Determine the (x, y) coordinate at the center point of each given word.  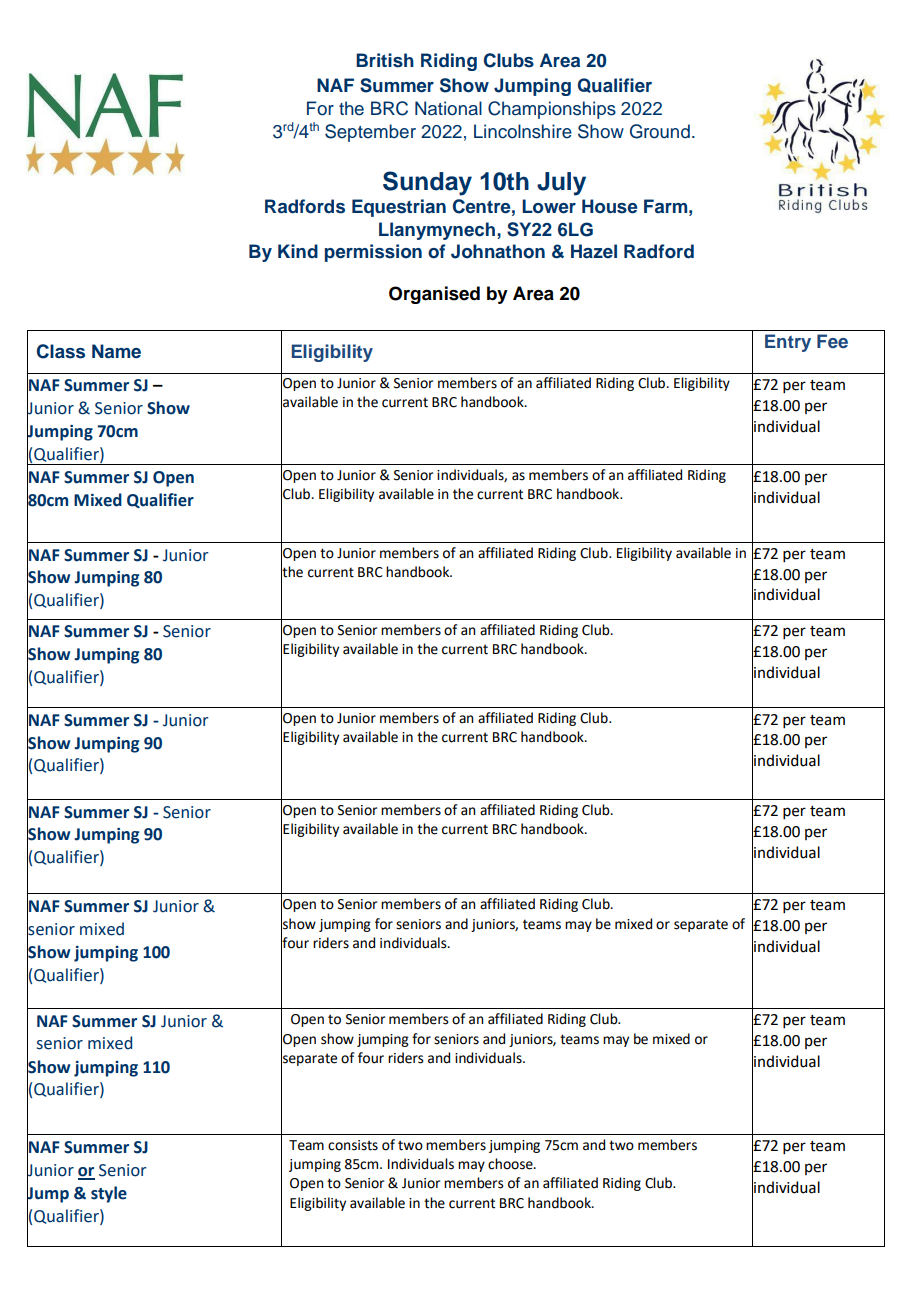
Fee (832, 341)
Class (61, 351)
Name (116, 351)
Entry (788, 343)
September (370, 133)
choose (511, 1164)
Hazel (594, 251)
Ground (660, 131)
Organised (434, 295)
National (448, 108)
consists (353, 1145)
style (109, 1194)
